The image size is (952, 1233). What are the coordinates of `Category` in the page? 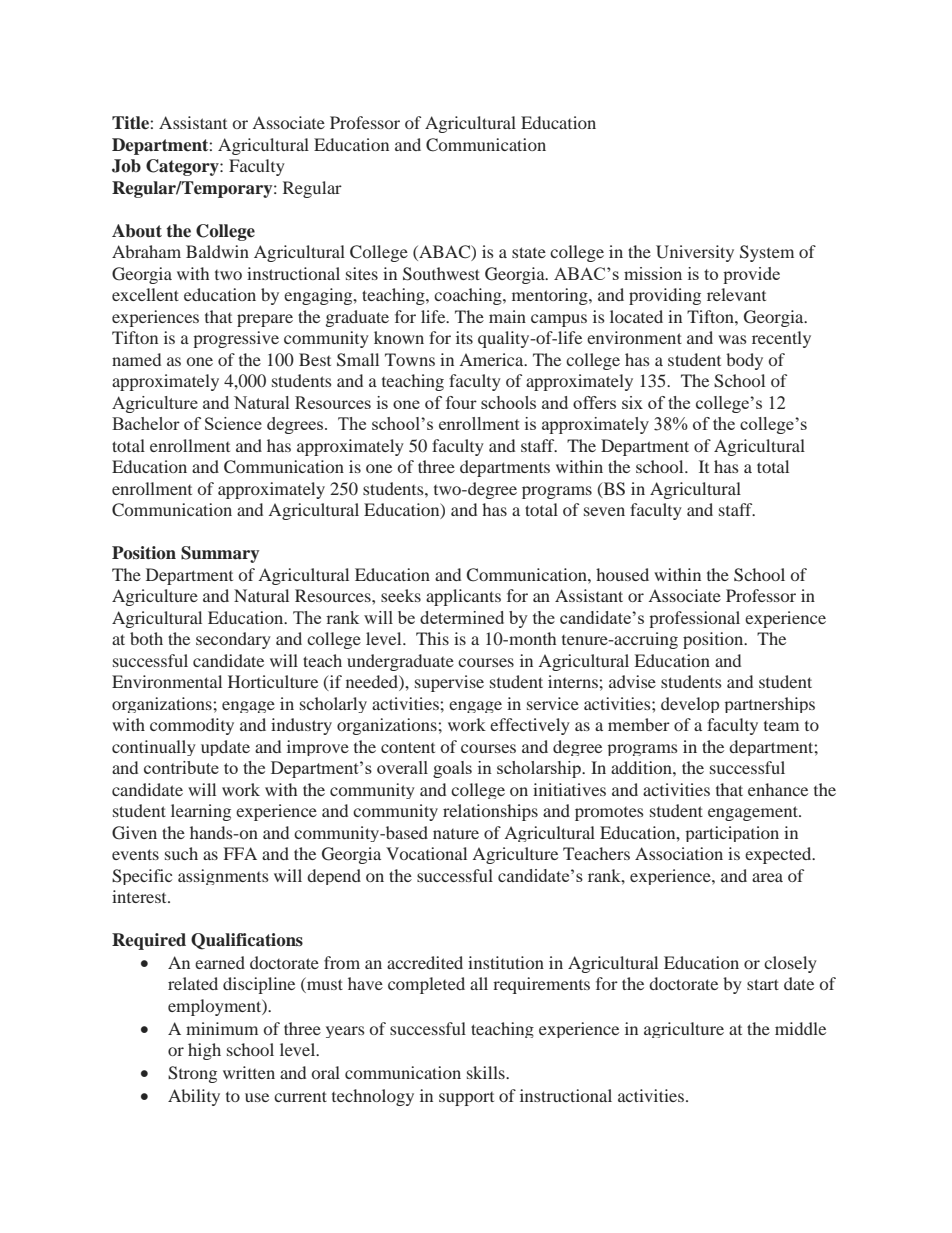 It's located at (183, 167).
